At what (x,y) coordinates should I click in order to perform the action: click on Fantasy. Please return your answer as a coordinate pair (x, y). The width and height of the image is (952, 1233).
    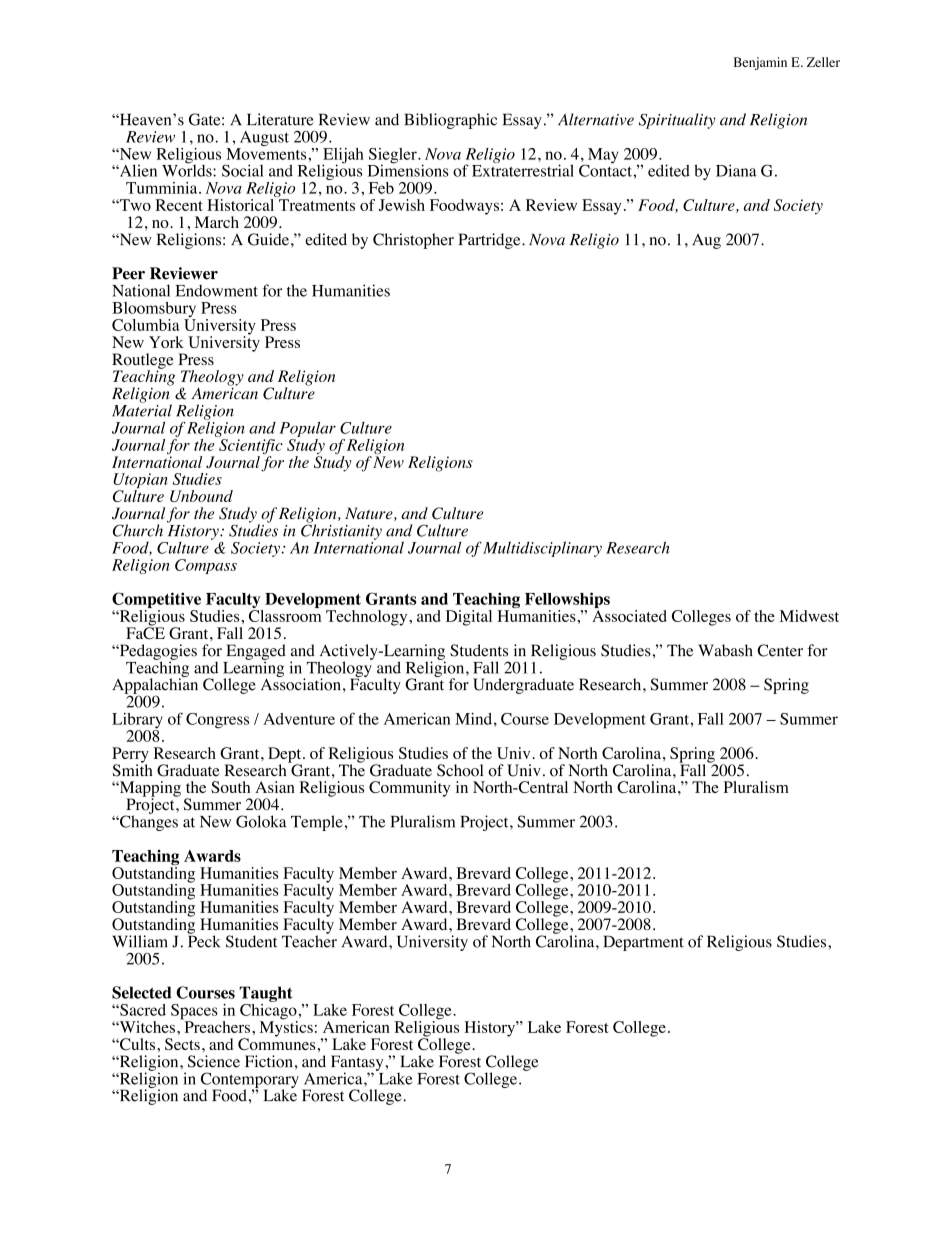
    Looking at the image, I should click on (358, 1064).
